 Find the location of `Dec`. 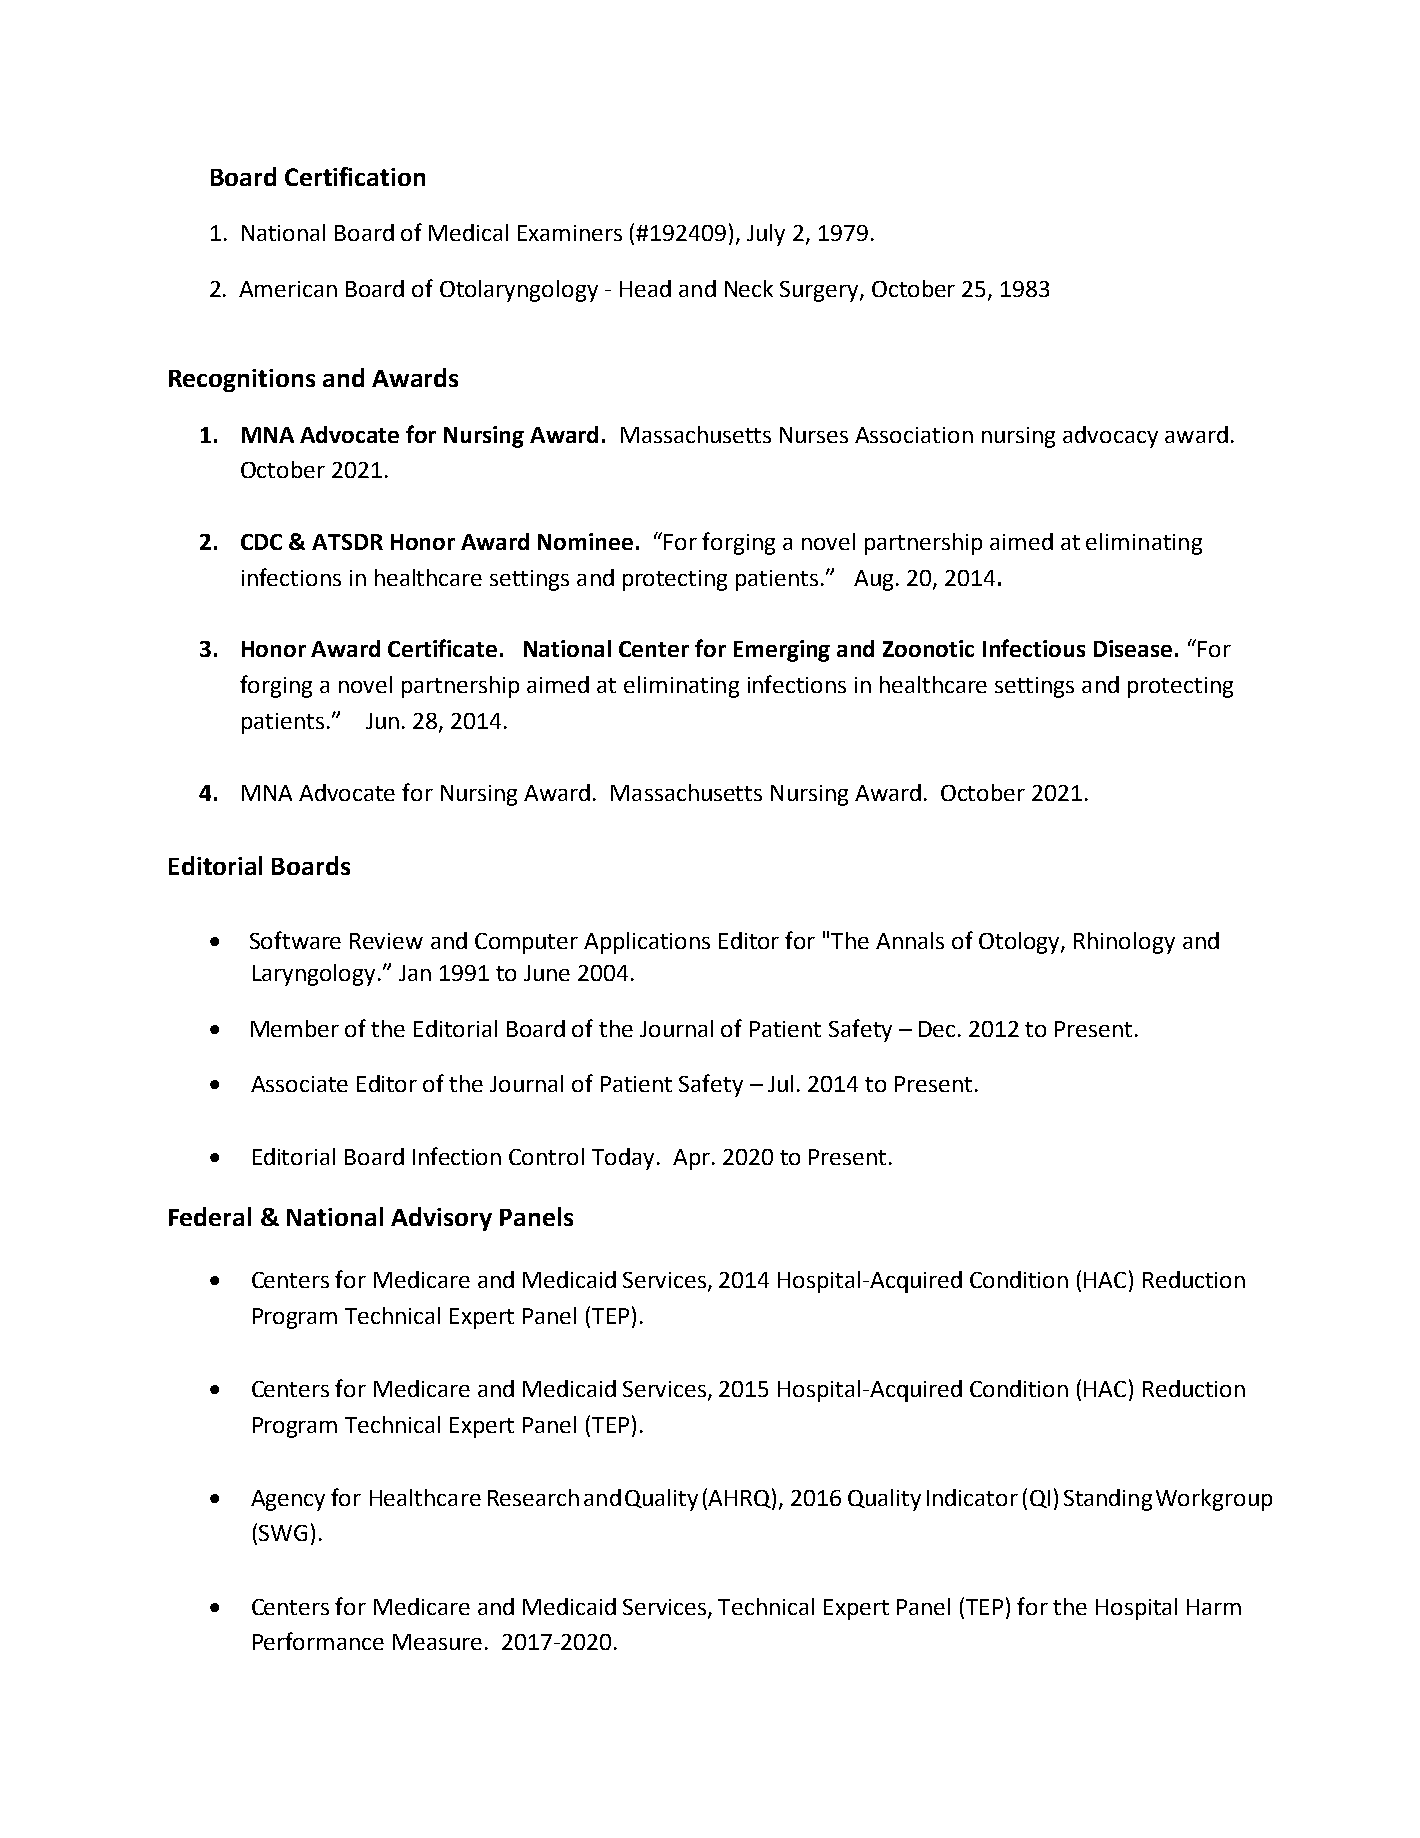

Dec is located at coordinates (937, 1029).
